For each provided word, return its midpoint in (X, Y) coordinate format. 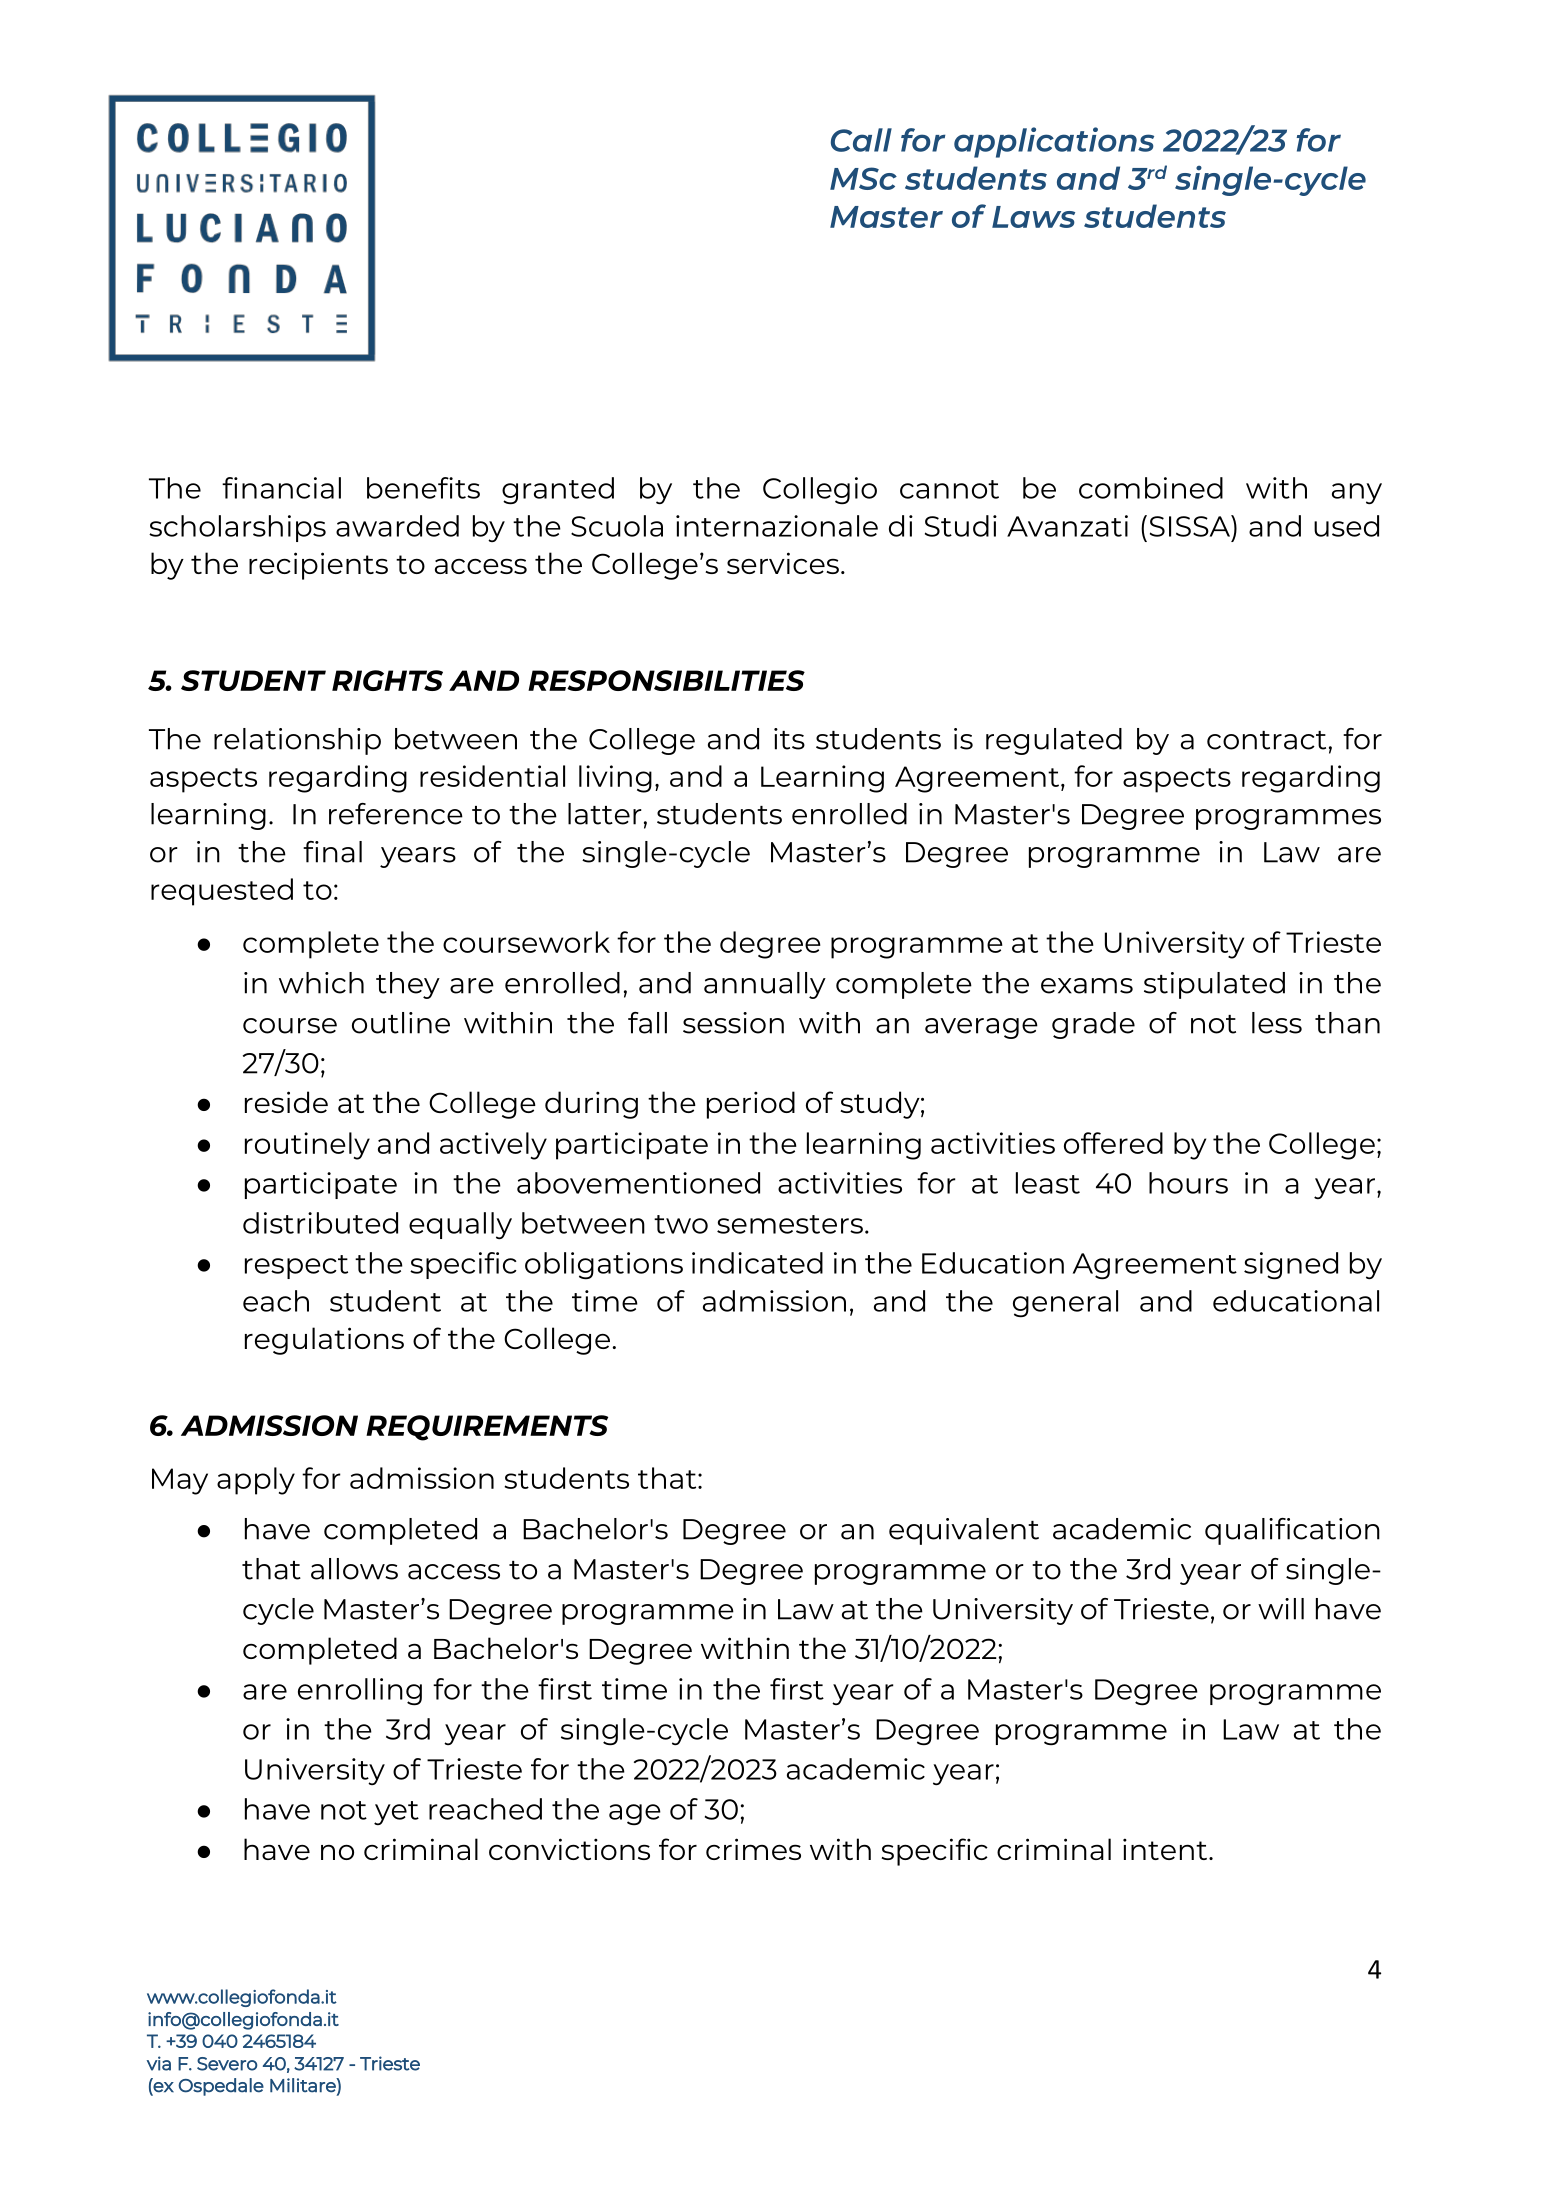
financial (281, 488)
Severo (227, 2064)
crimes (753, 1849)
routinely (307, 1146)
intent (1166, 1849)
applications (1054, 142)
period (751, 1105)
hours (1188, 1183)
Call (861, 140)
